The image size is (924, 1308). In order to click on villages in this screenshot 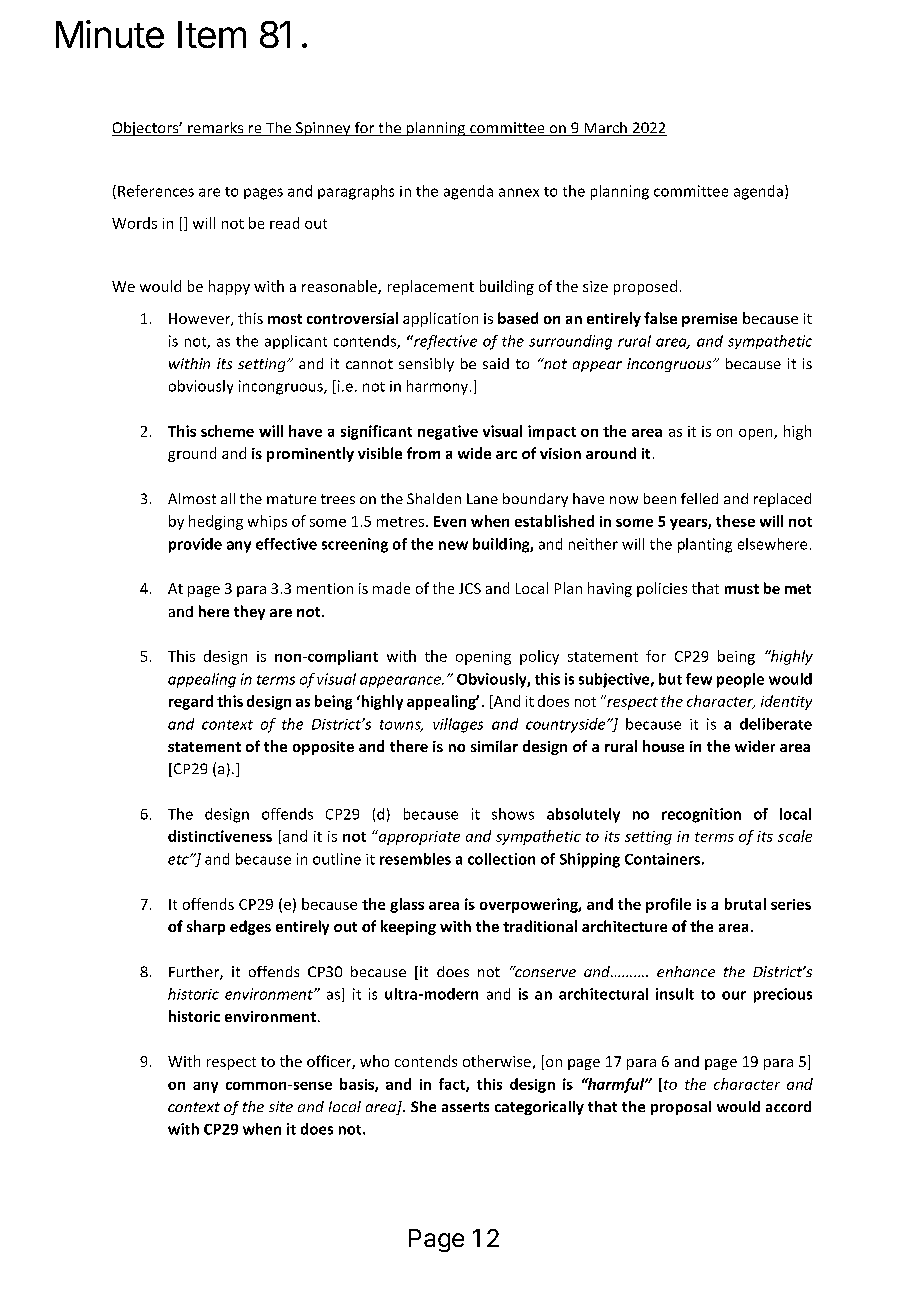, I will do `click(458, 725)`.
